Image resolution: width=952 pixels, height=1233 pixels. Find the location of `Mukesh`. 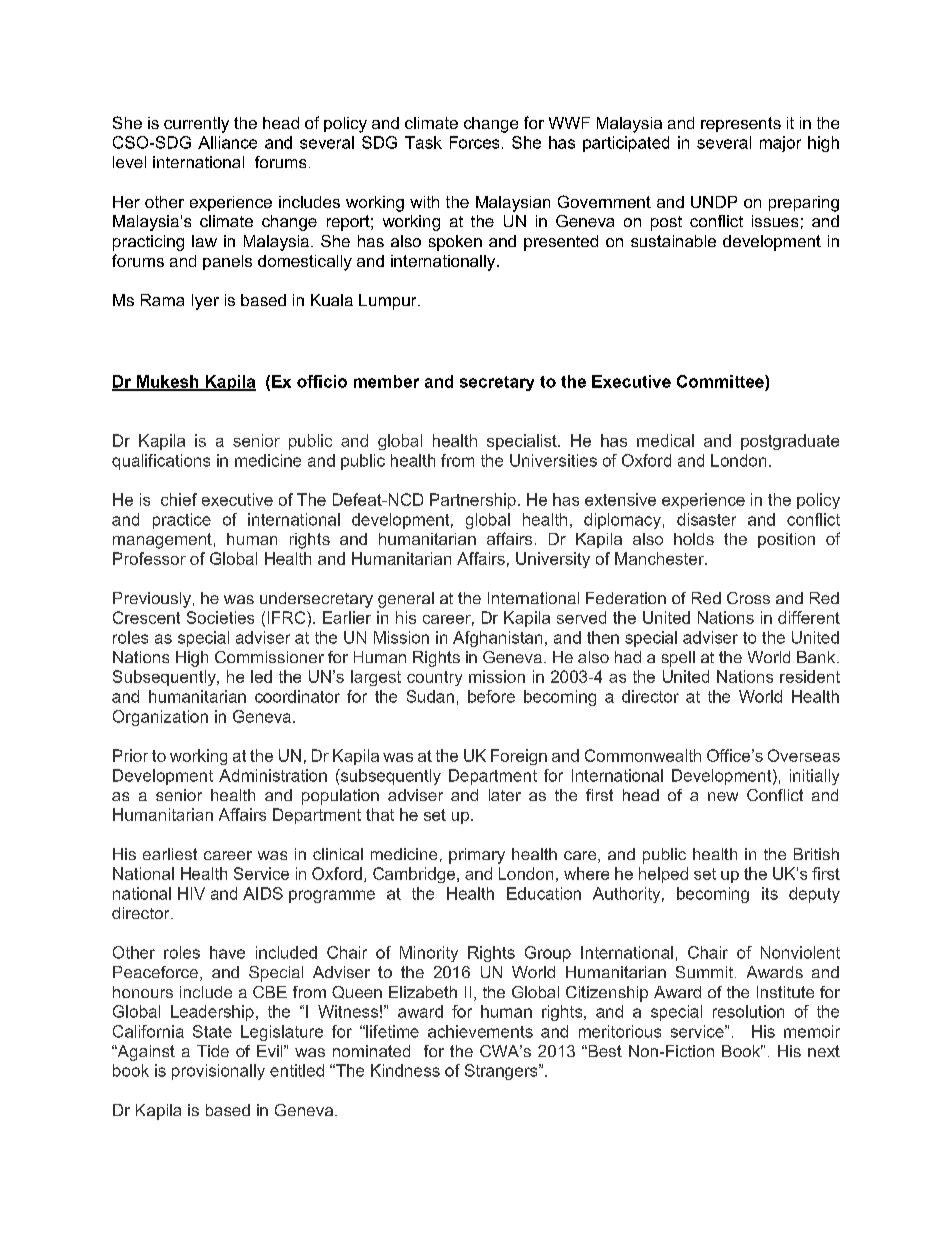

Mukesh is located at coordinates (167, 382).
